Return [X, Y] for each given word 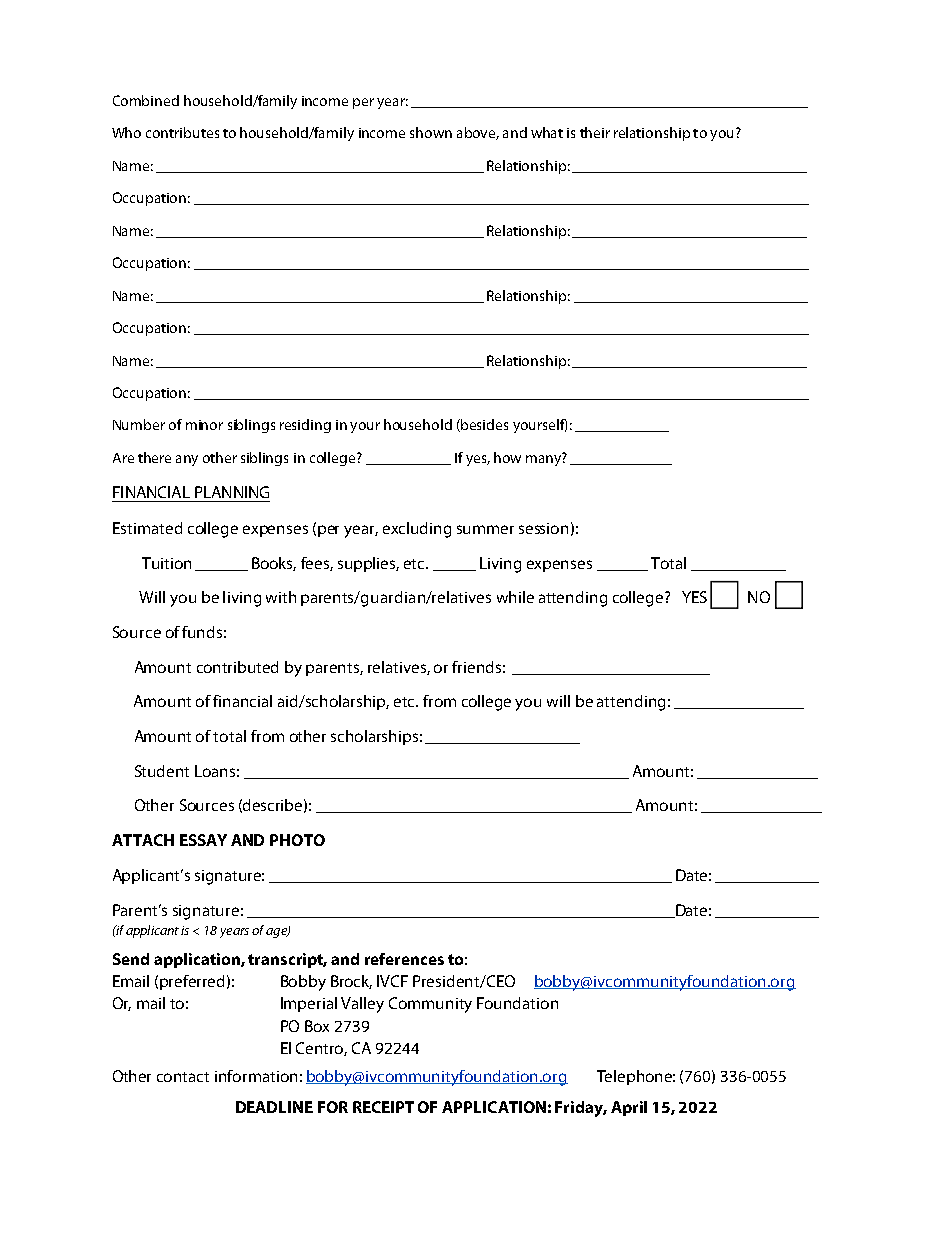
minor [204, 425]
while [515, 597]
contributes [182, 132]
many [544, 459]
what [547, 132]
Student [162, 771]
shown [431, 132]
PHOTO [297, 840]
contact [183, 1077]
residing [305, 426]
